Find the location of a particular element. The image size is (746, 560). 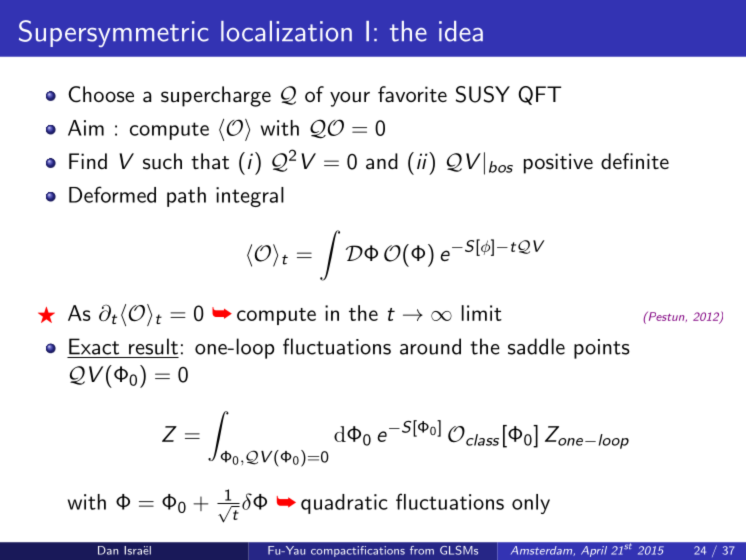

Exact is located at coordinates (94, 346).
